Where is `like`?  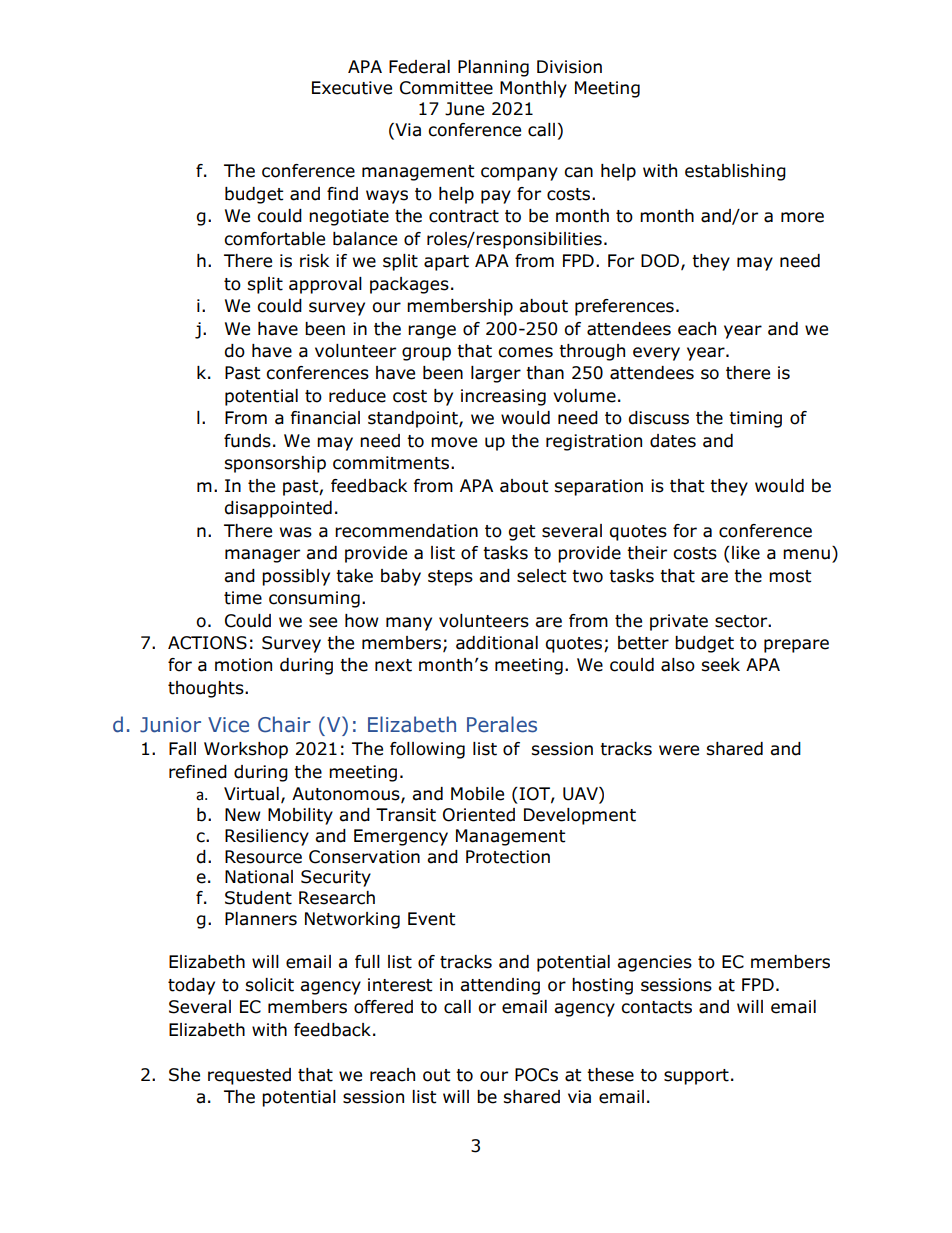 like is located at coordinates (746, 553).
